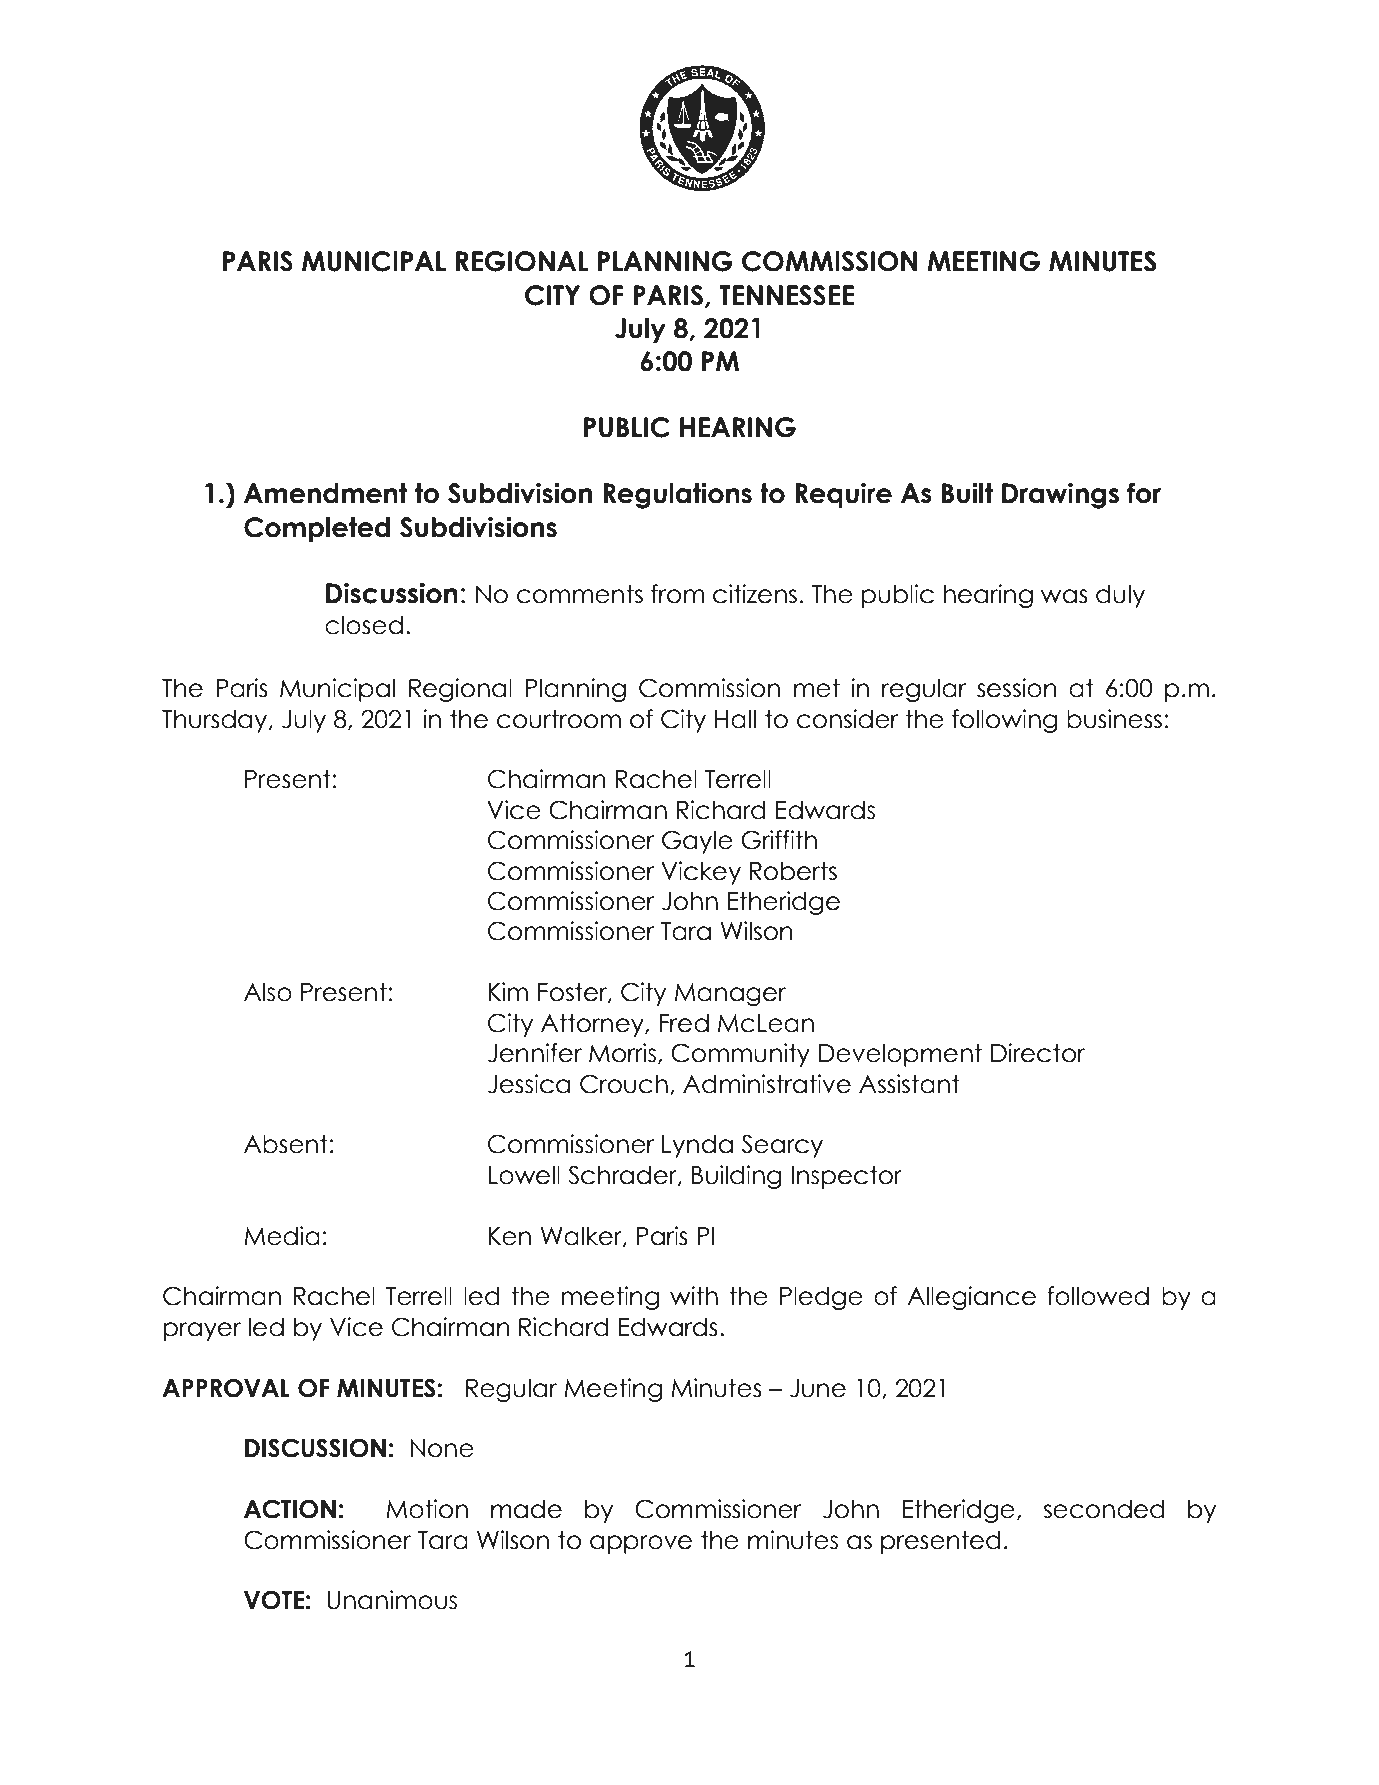  I want to click on TENNESSEE, so click(786, 295).
